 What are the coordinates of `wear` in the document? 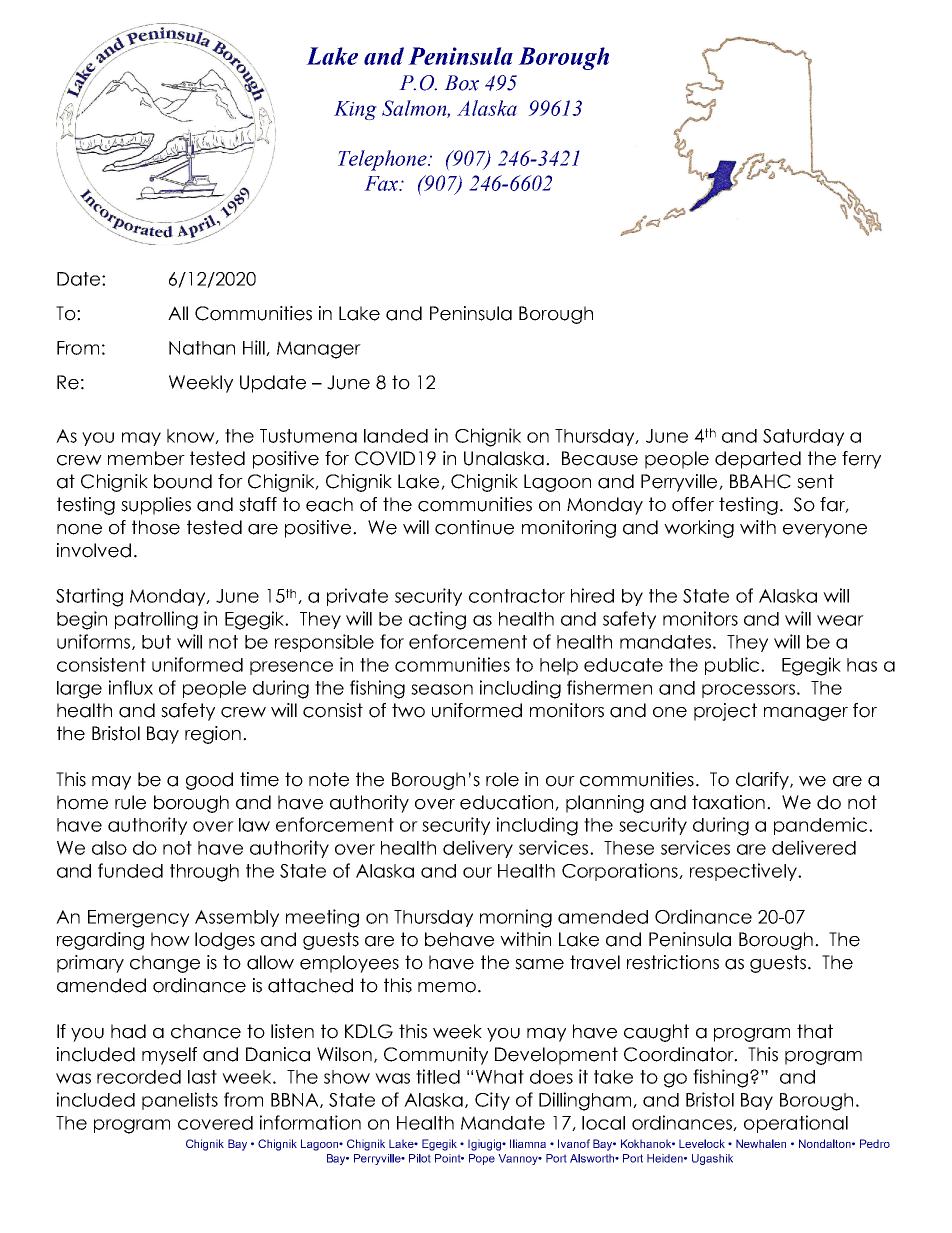 It's located at (840, 620).
